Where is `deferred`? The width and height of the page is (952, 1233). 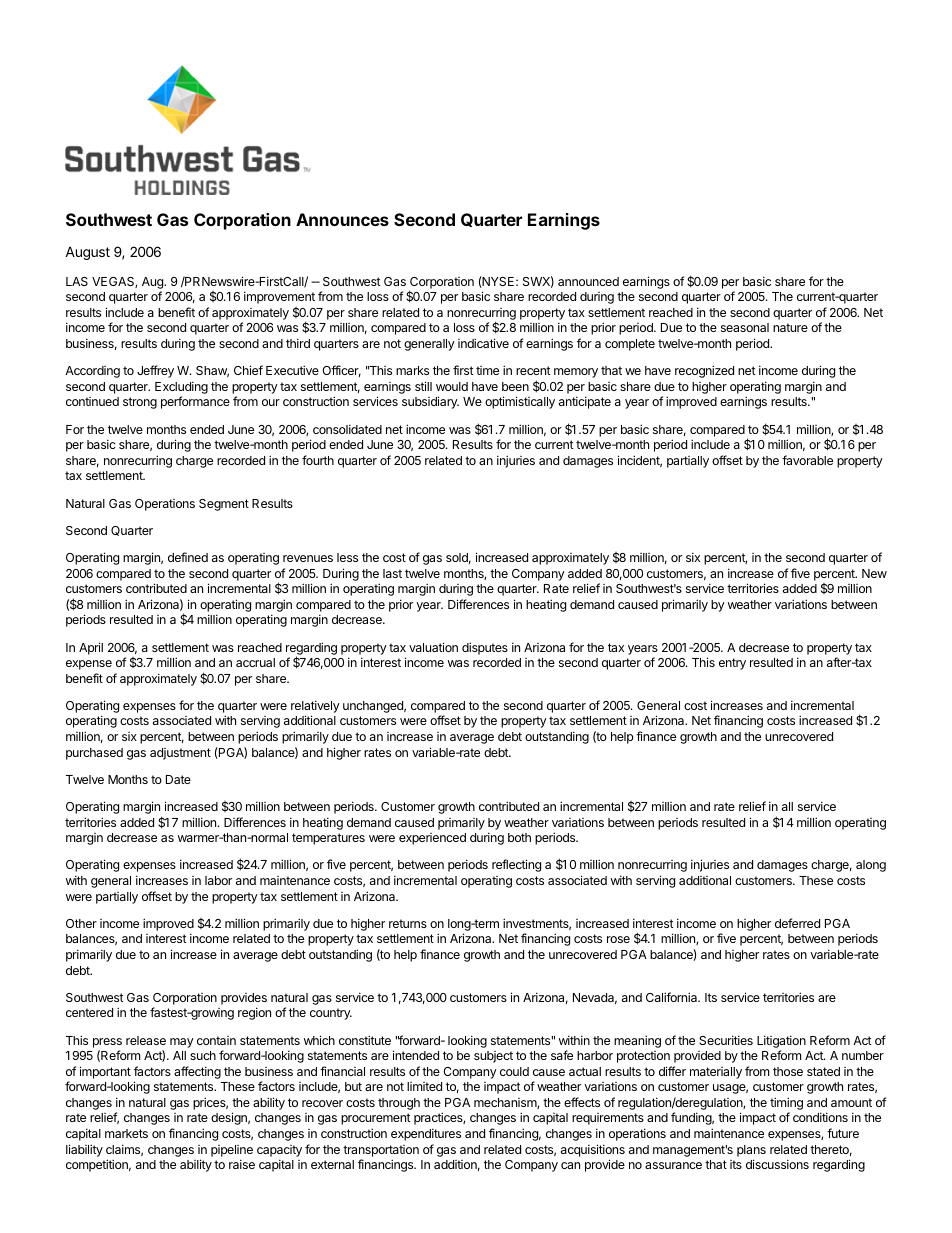
deferred is located at coordinates (797, 923).
